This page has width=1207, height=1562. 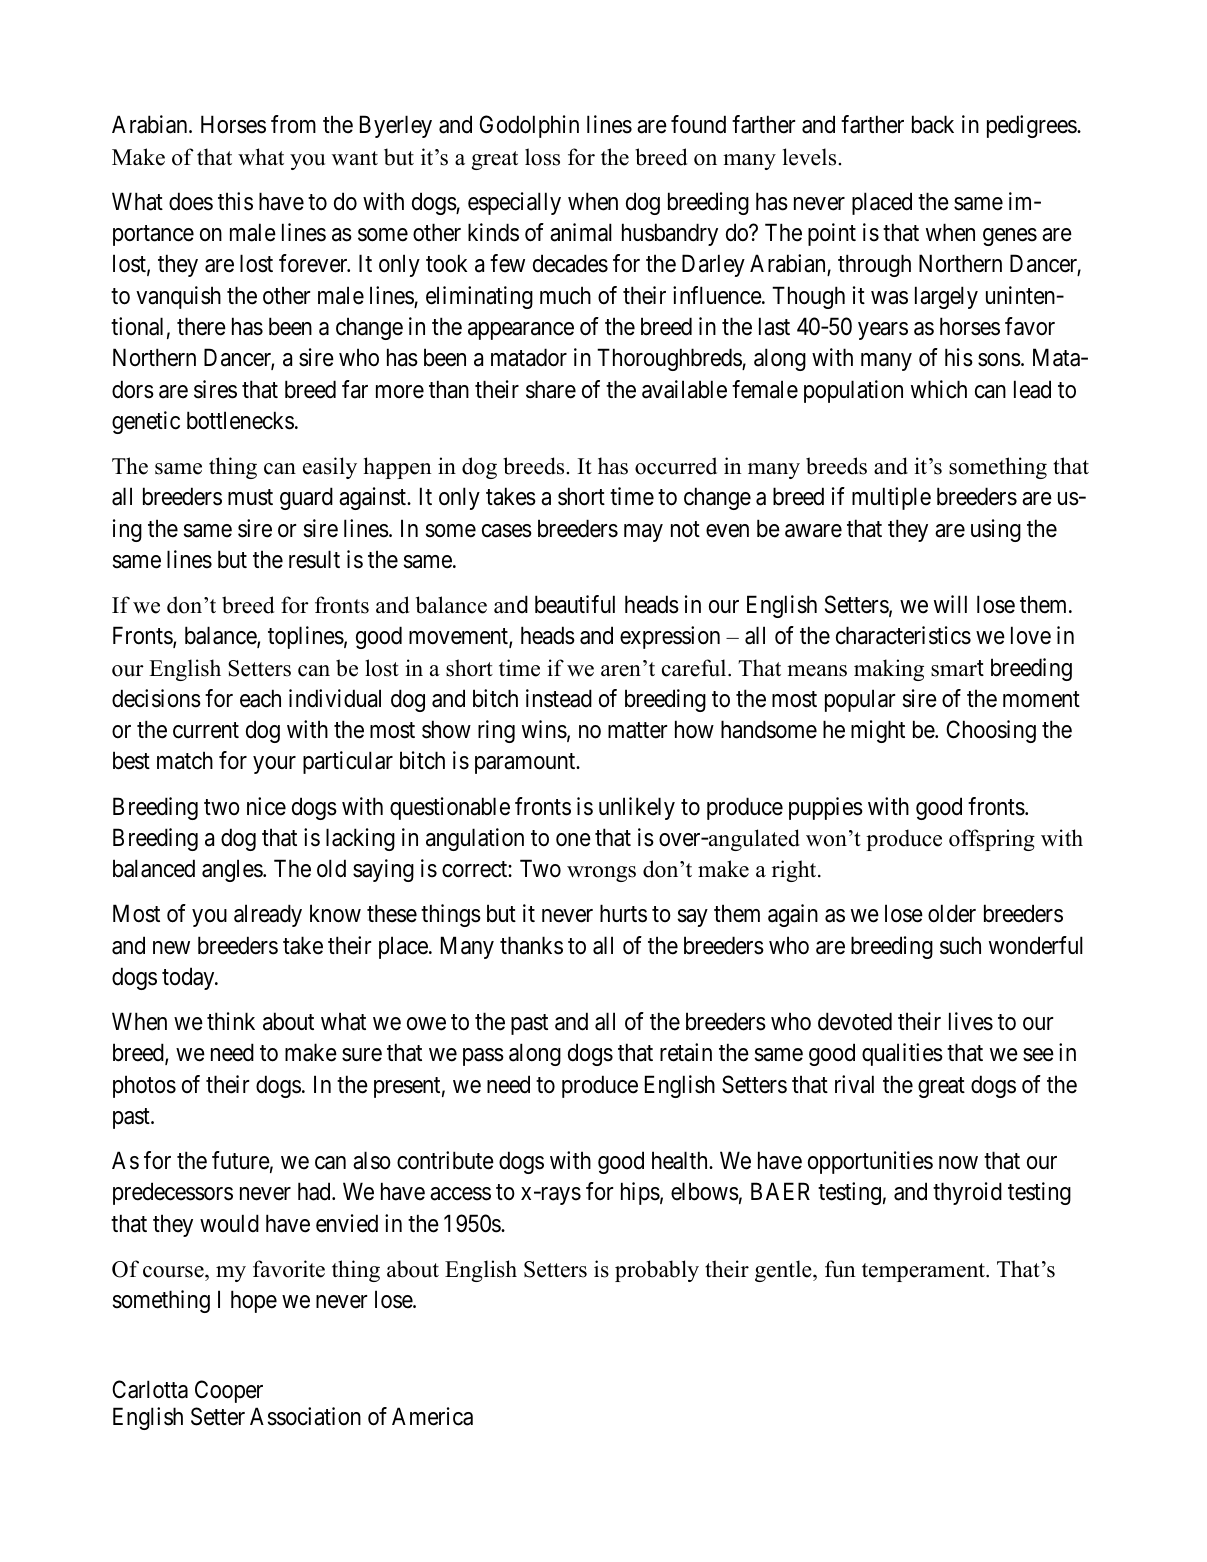 I want to click on qualities, so click(x=902, y=1054).
